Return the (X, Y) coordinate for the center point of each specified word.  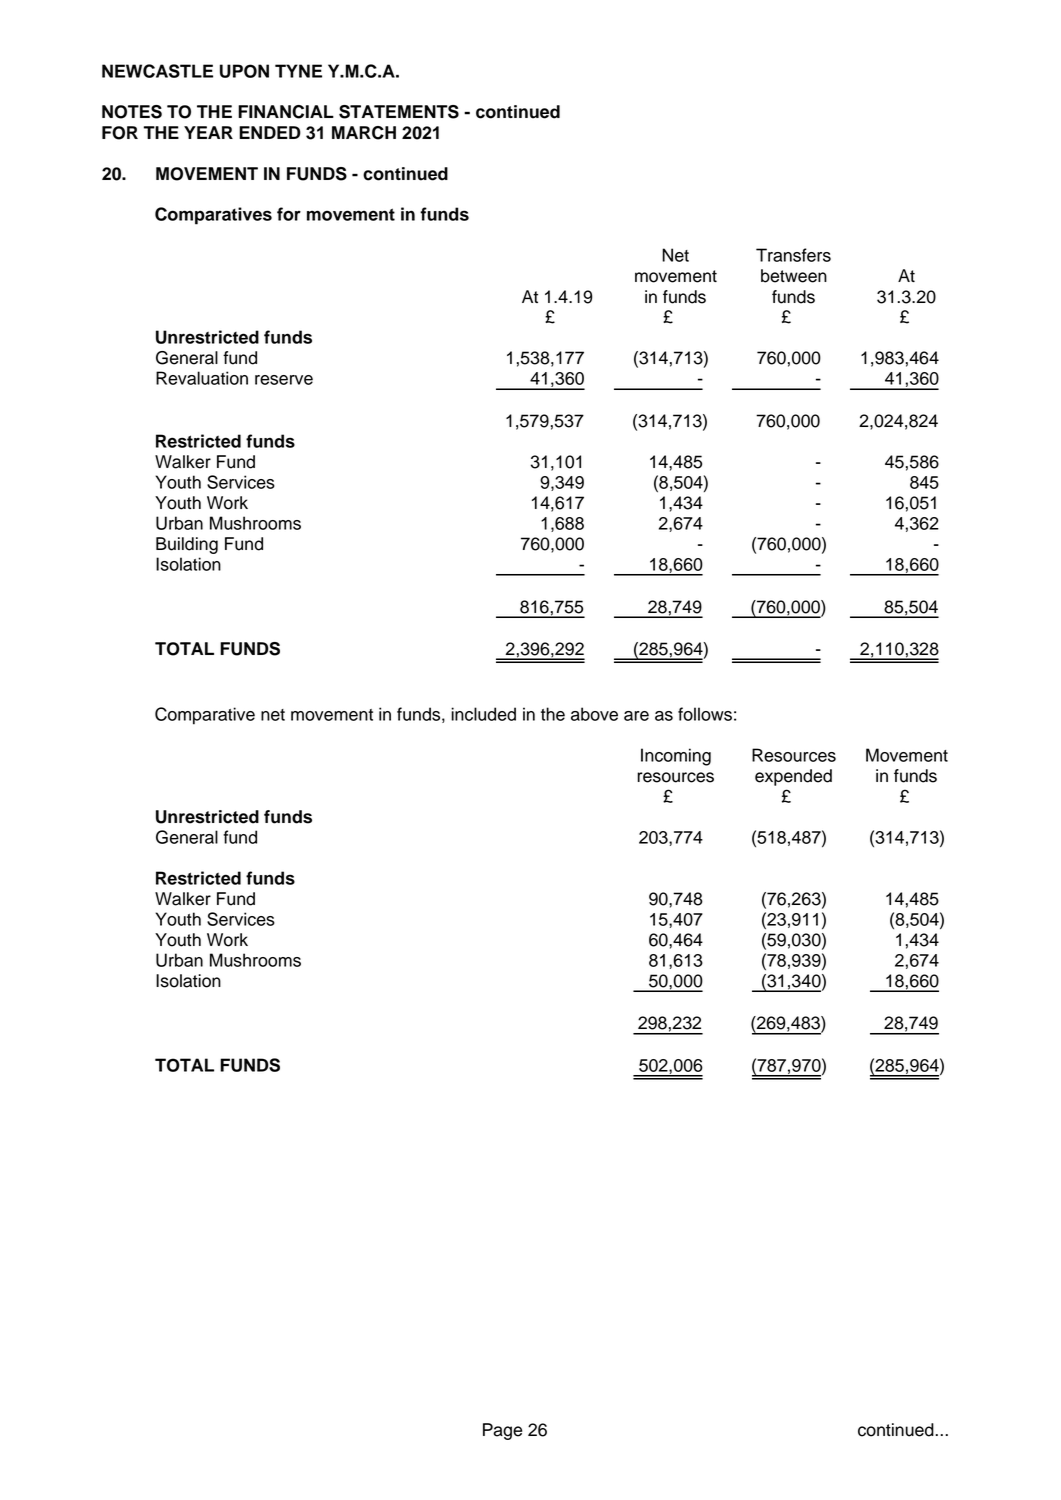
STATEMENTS (399, 112)
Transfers (793, 255)
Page (502, 1431)
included (483, 714)
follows (705, 714)
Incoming (676, 757)
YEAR (208, 132)
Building (187, 545)
